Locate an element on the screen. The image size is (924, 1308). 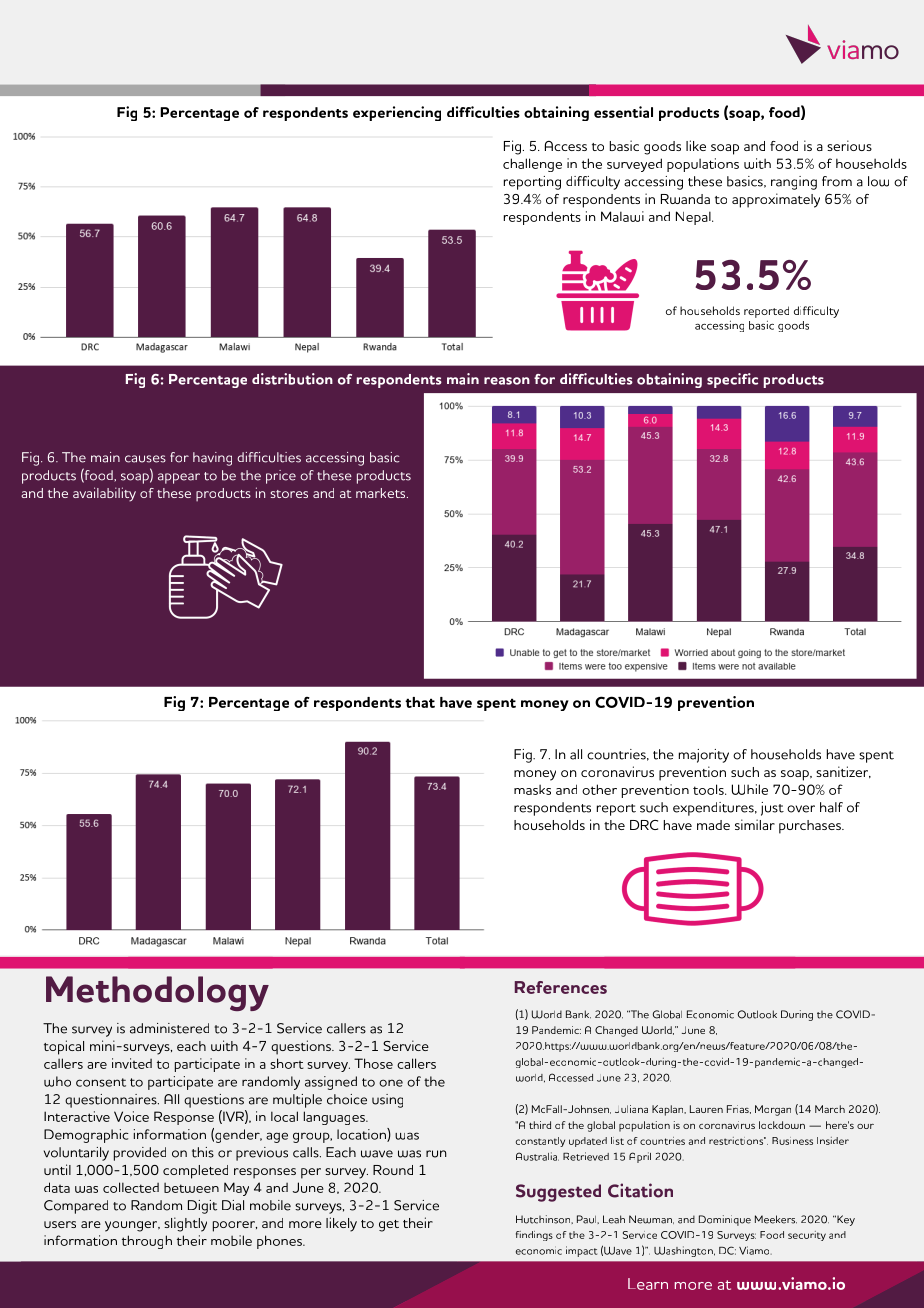
markets is located at coordinates (382, 493).
